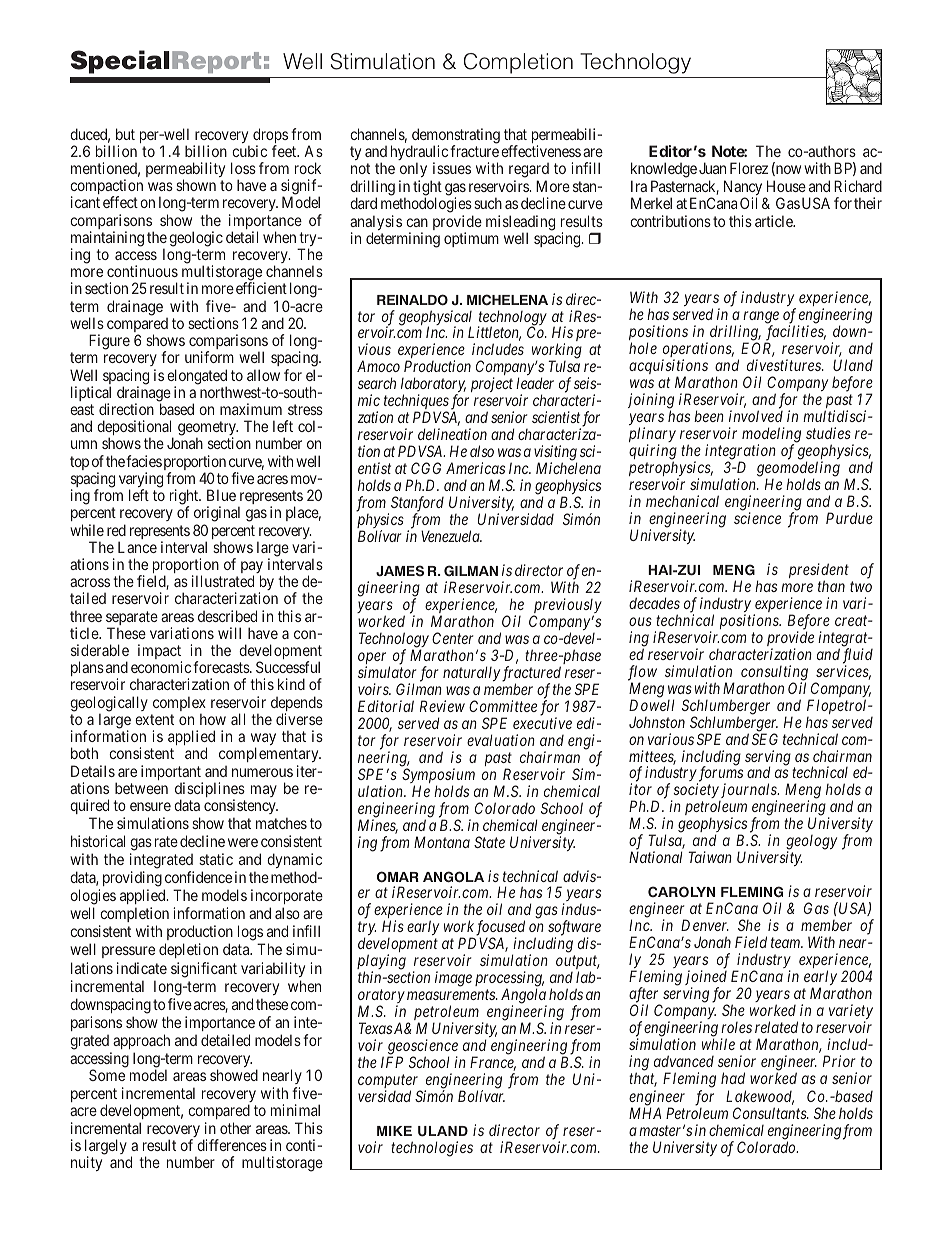  I want to click on loss, so click(243, 168).
